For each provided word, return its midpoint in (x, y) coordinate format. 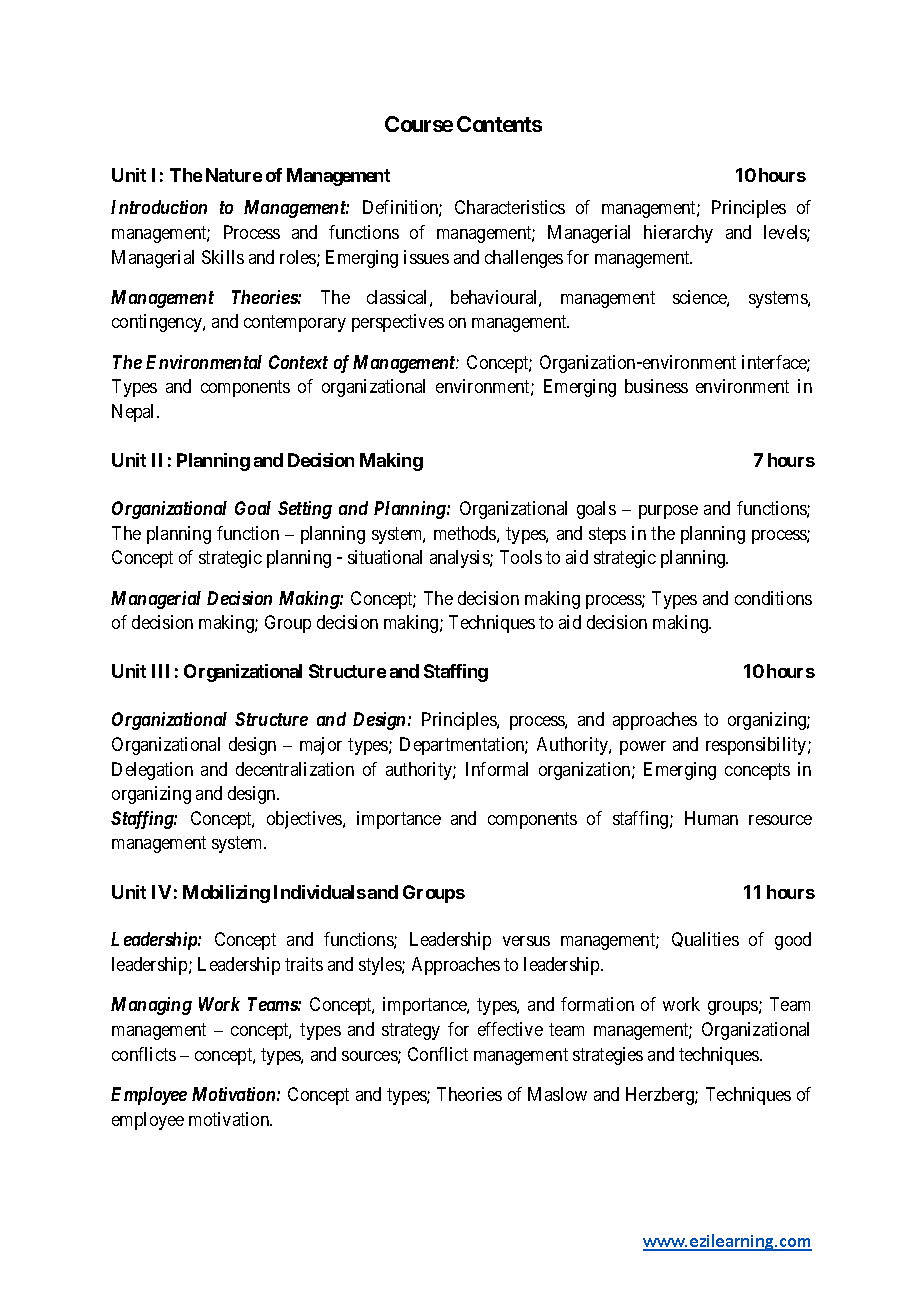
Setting (305, 510)
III (160, 671)
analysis (460, 559)
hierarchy (678, 234)
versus (526, 941)
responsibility (757, 746)
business (656, 386)
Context (298, 362)
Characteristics (510, 207)
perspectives (398, 323)
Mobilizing (226, 894)
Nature (234, 175)
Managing (151, 1006)
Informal (497, 769)
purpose (668, 512)
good (793, 941)
